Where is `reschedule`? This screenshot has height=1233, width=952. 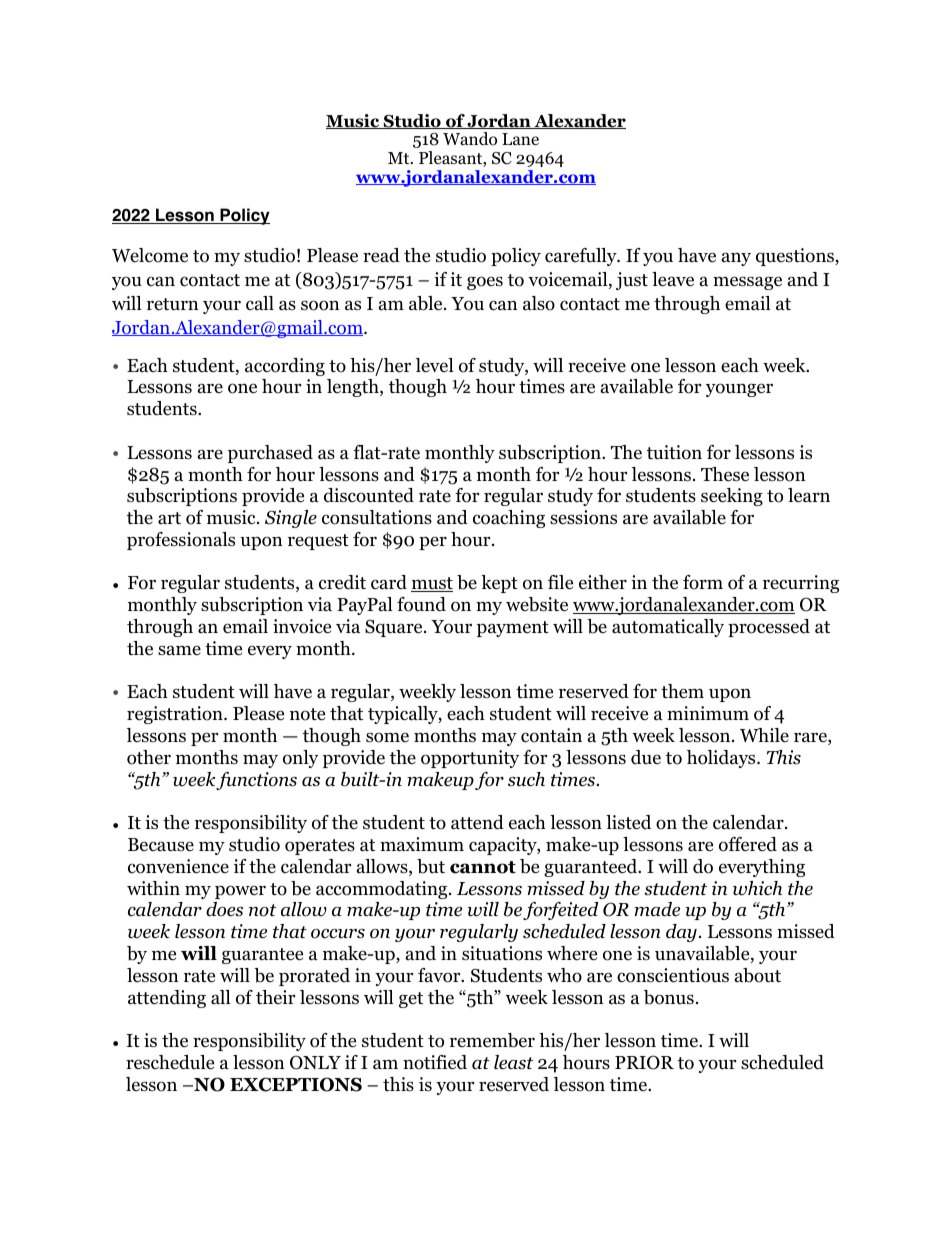 reschedule is located at coordinates (170, 1062).
